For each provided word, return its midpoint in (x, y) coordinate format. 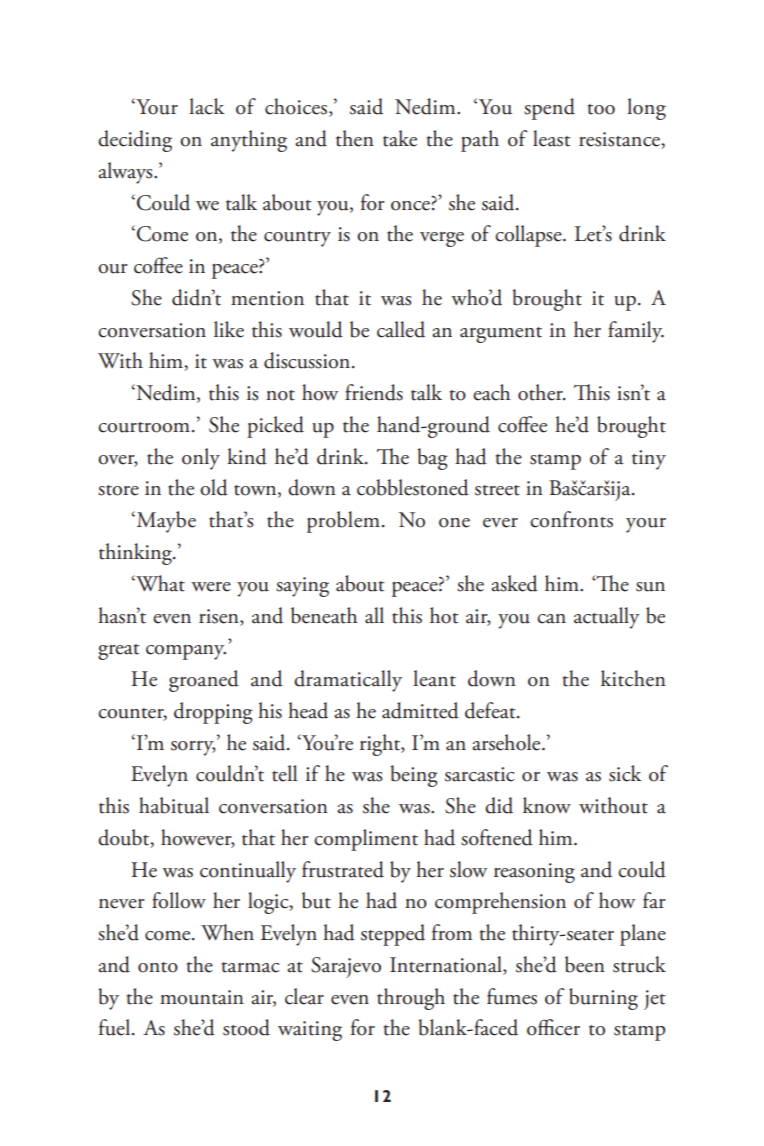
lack (207, 106)
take (400, 138)
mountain (202, 997)
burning (603, 999)
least (552, 138)
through (411, 999)
